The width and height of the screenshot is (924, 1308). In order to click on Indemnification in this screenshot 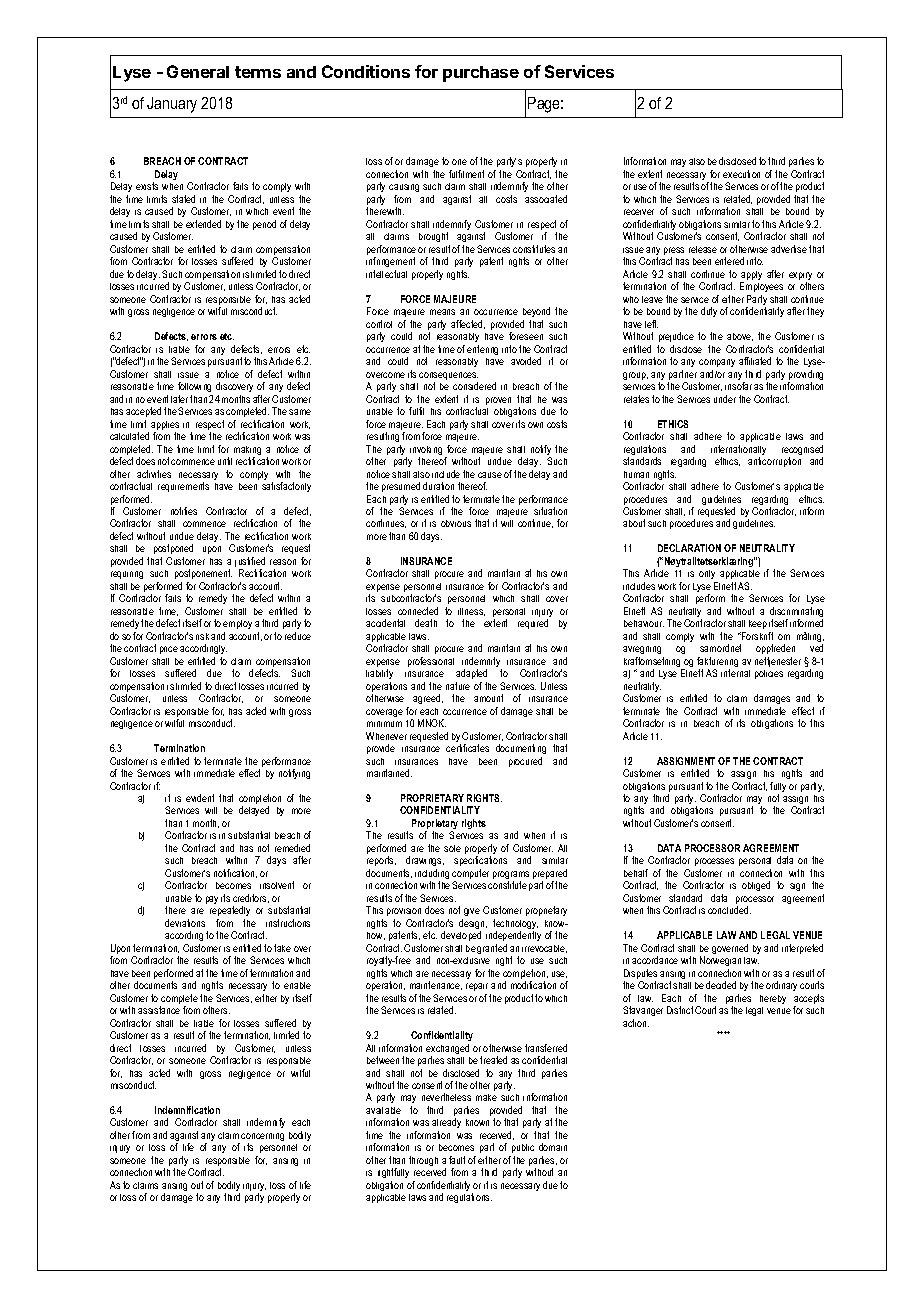, I will do `click(187, 1110)`.
